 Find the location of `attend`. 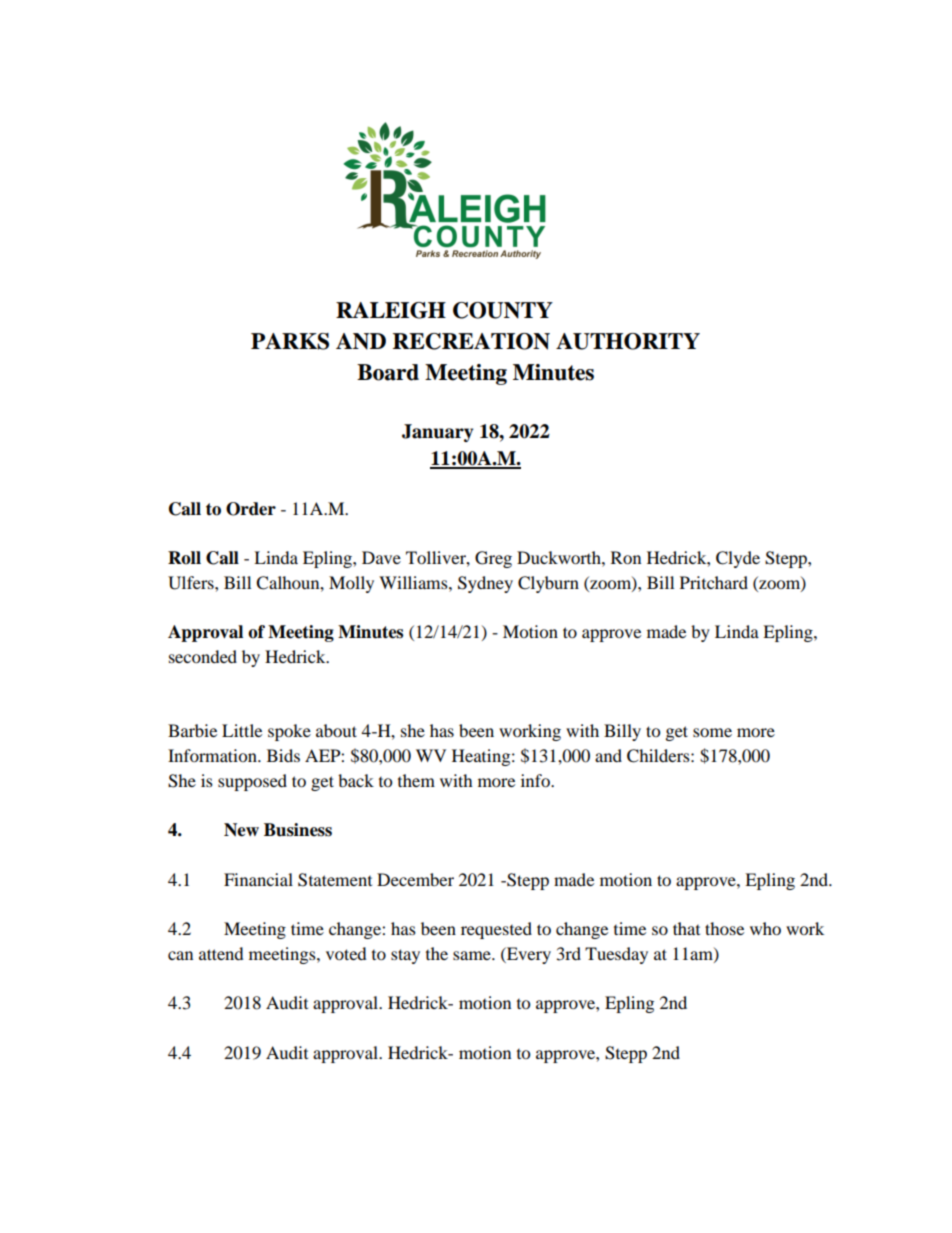

attend is located at coordinates (221, 953).
